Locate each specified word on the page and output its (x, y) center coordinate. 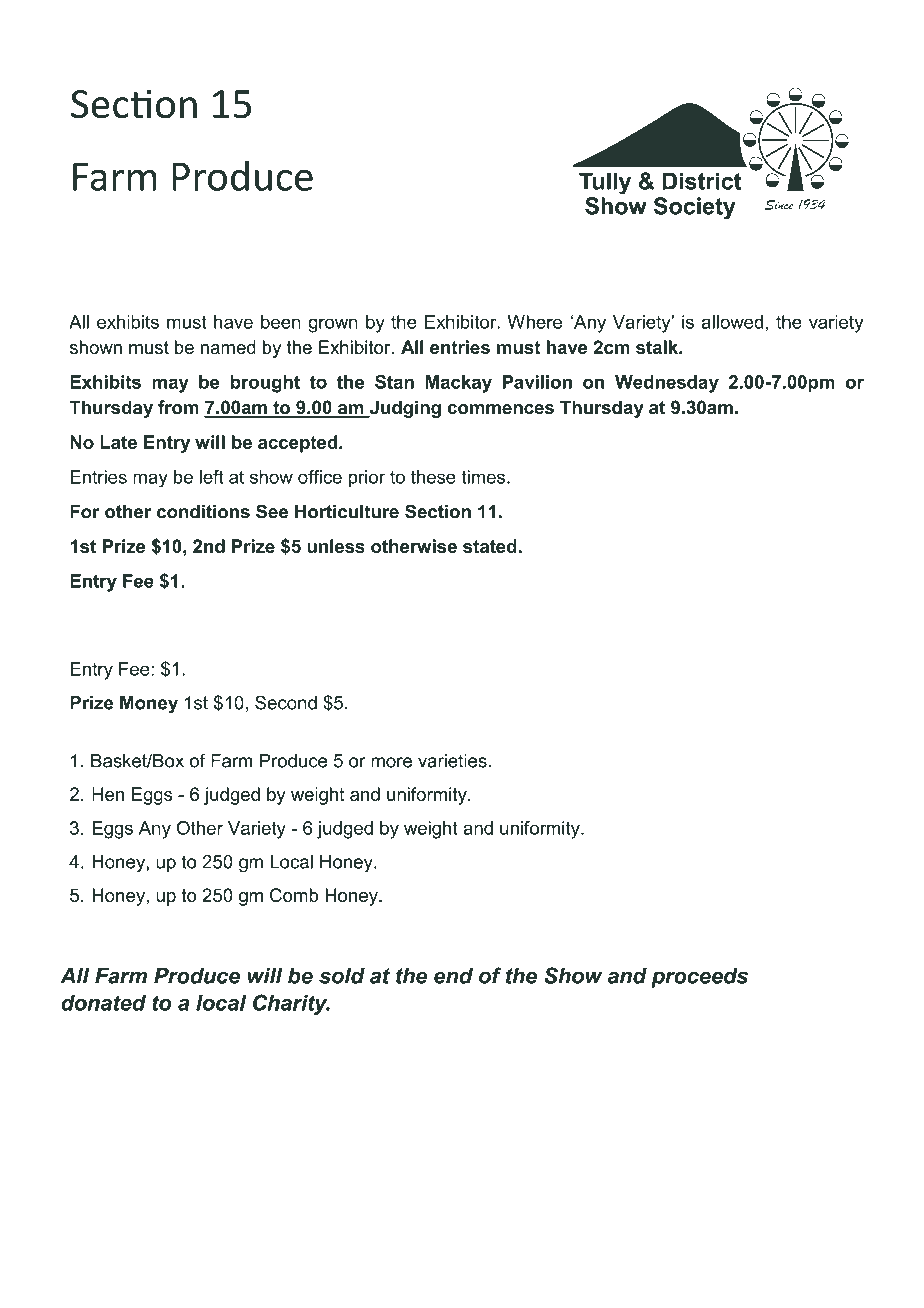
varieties (453, 761)
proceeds (699, 977)
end (453, 975)
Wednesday (667, 384)
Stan (394, 382)
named (228, 347)
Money (149, 705)
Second (286, 702)
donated (103, 1003)
